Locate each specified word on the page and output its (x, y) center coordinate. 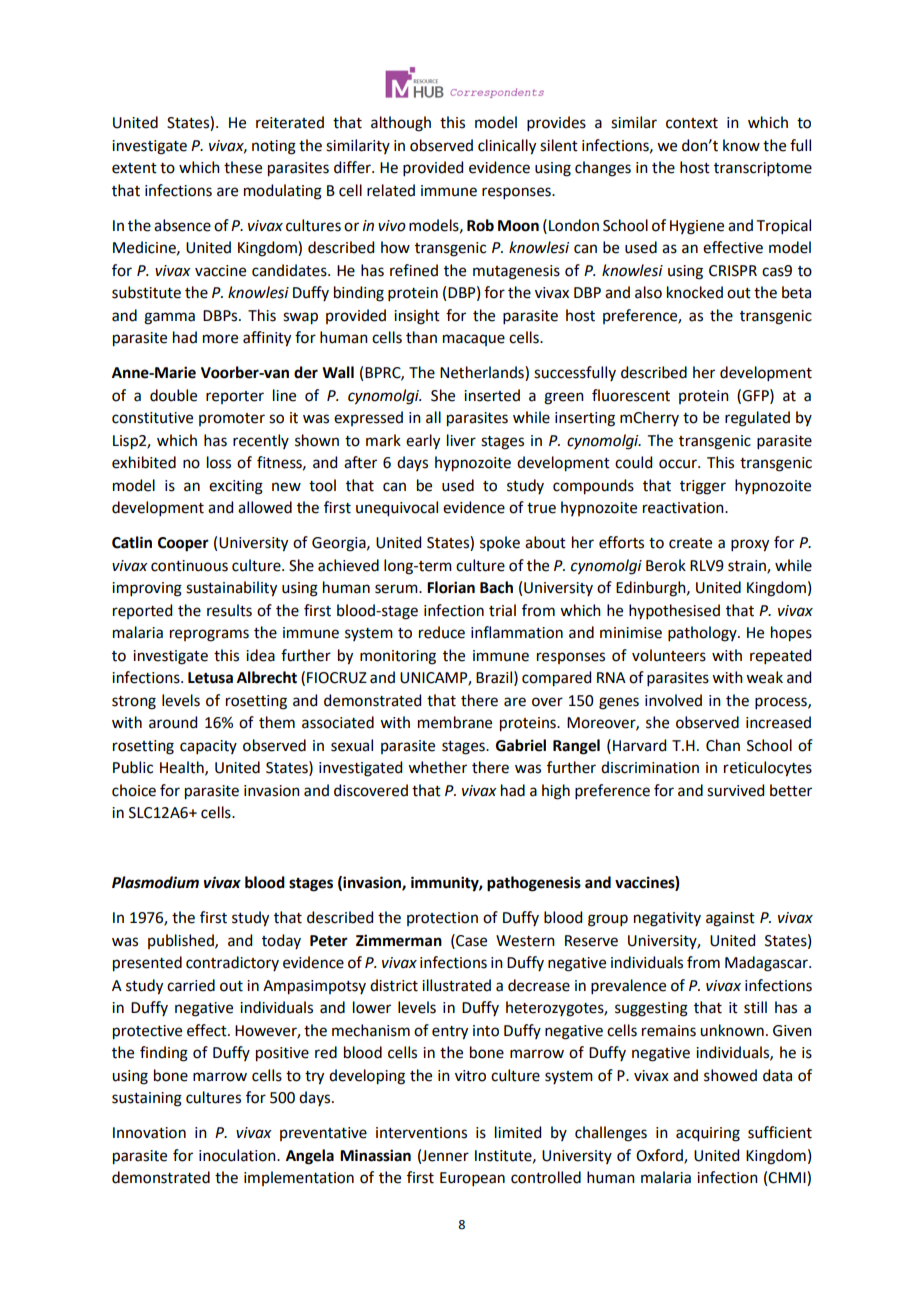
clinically (507, 147)
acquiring (708, 1134)
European (472, 1179)
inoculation (238, 1155)
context (692, 123)
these (243, 167)
